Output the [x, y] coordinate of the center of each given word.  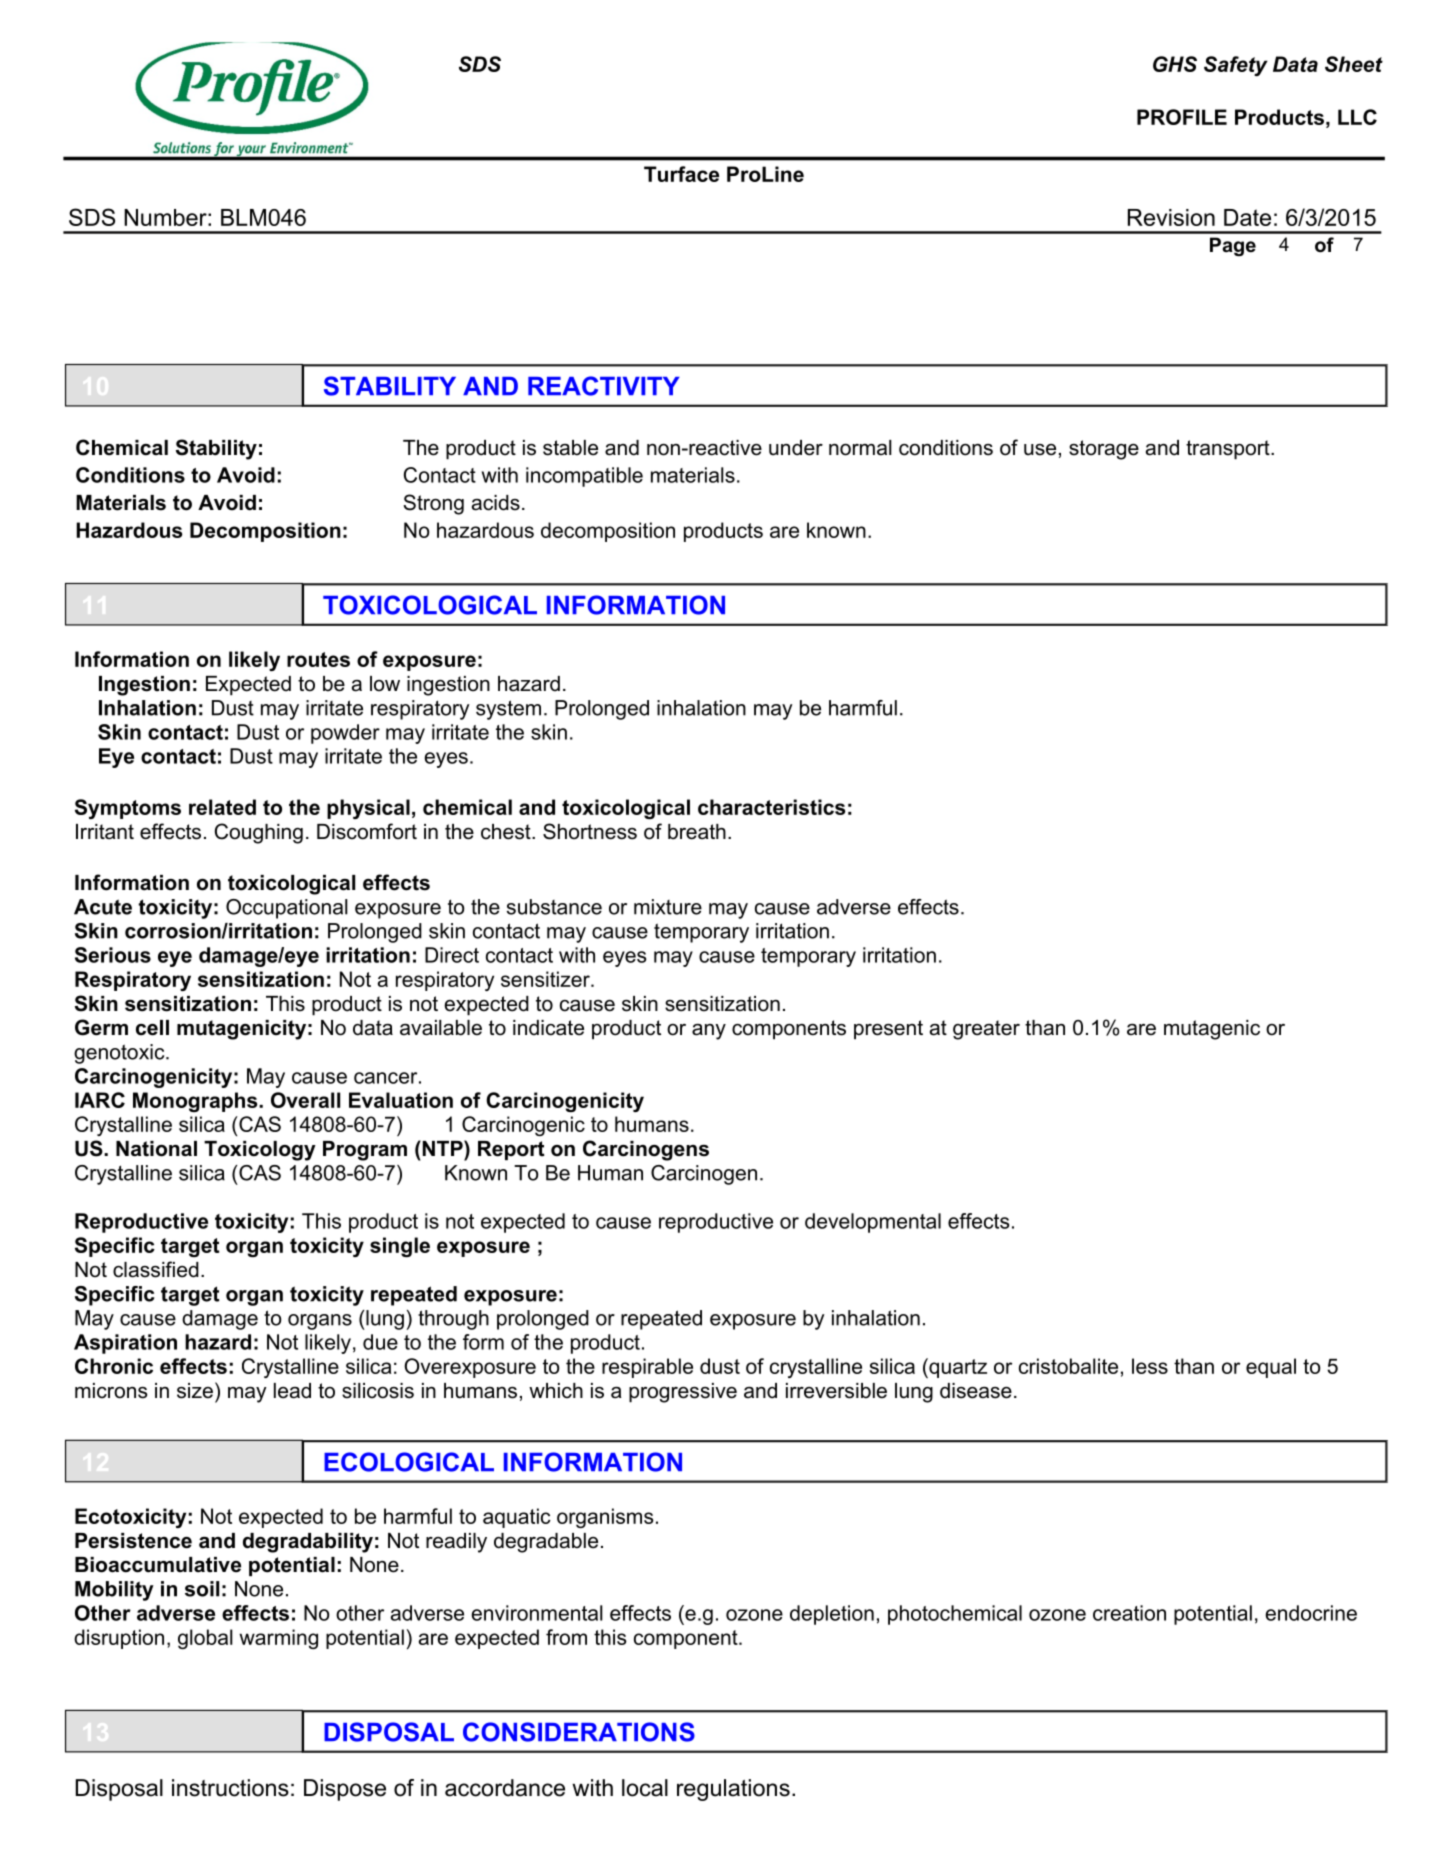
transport [1229, 450]
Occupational [287, 909]
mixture [668, 907]
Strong [433, 504]
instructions [230, 1788]
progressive [683, 1393]
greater [986, 1030]
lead [292, 1391]
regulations [733, 1790]
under [796, 448]
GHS [1175, 64]
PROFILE [1182, 117]
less [1150, 1366]
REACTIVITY [604, 386]
